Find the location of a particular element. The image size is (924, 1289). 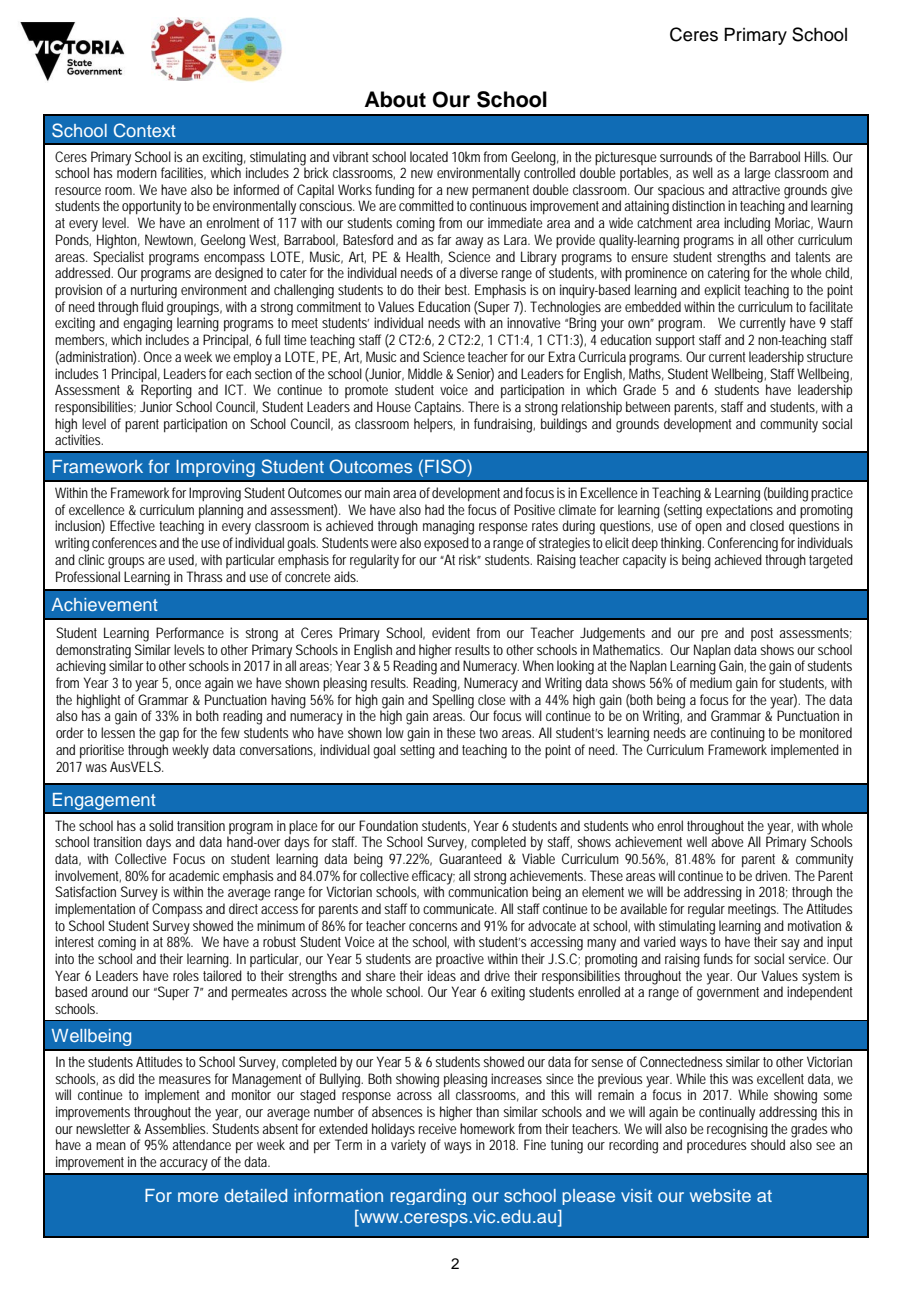

located is located at coordinates (429, 156).
